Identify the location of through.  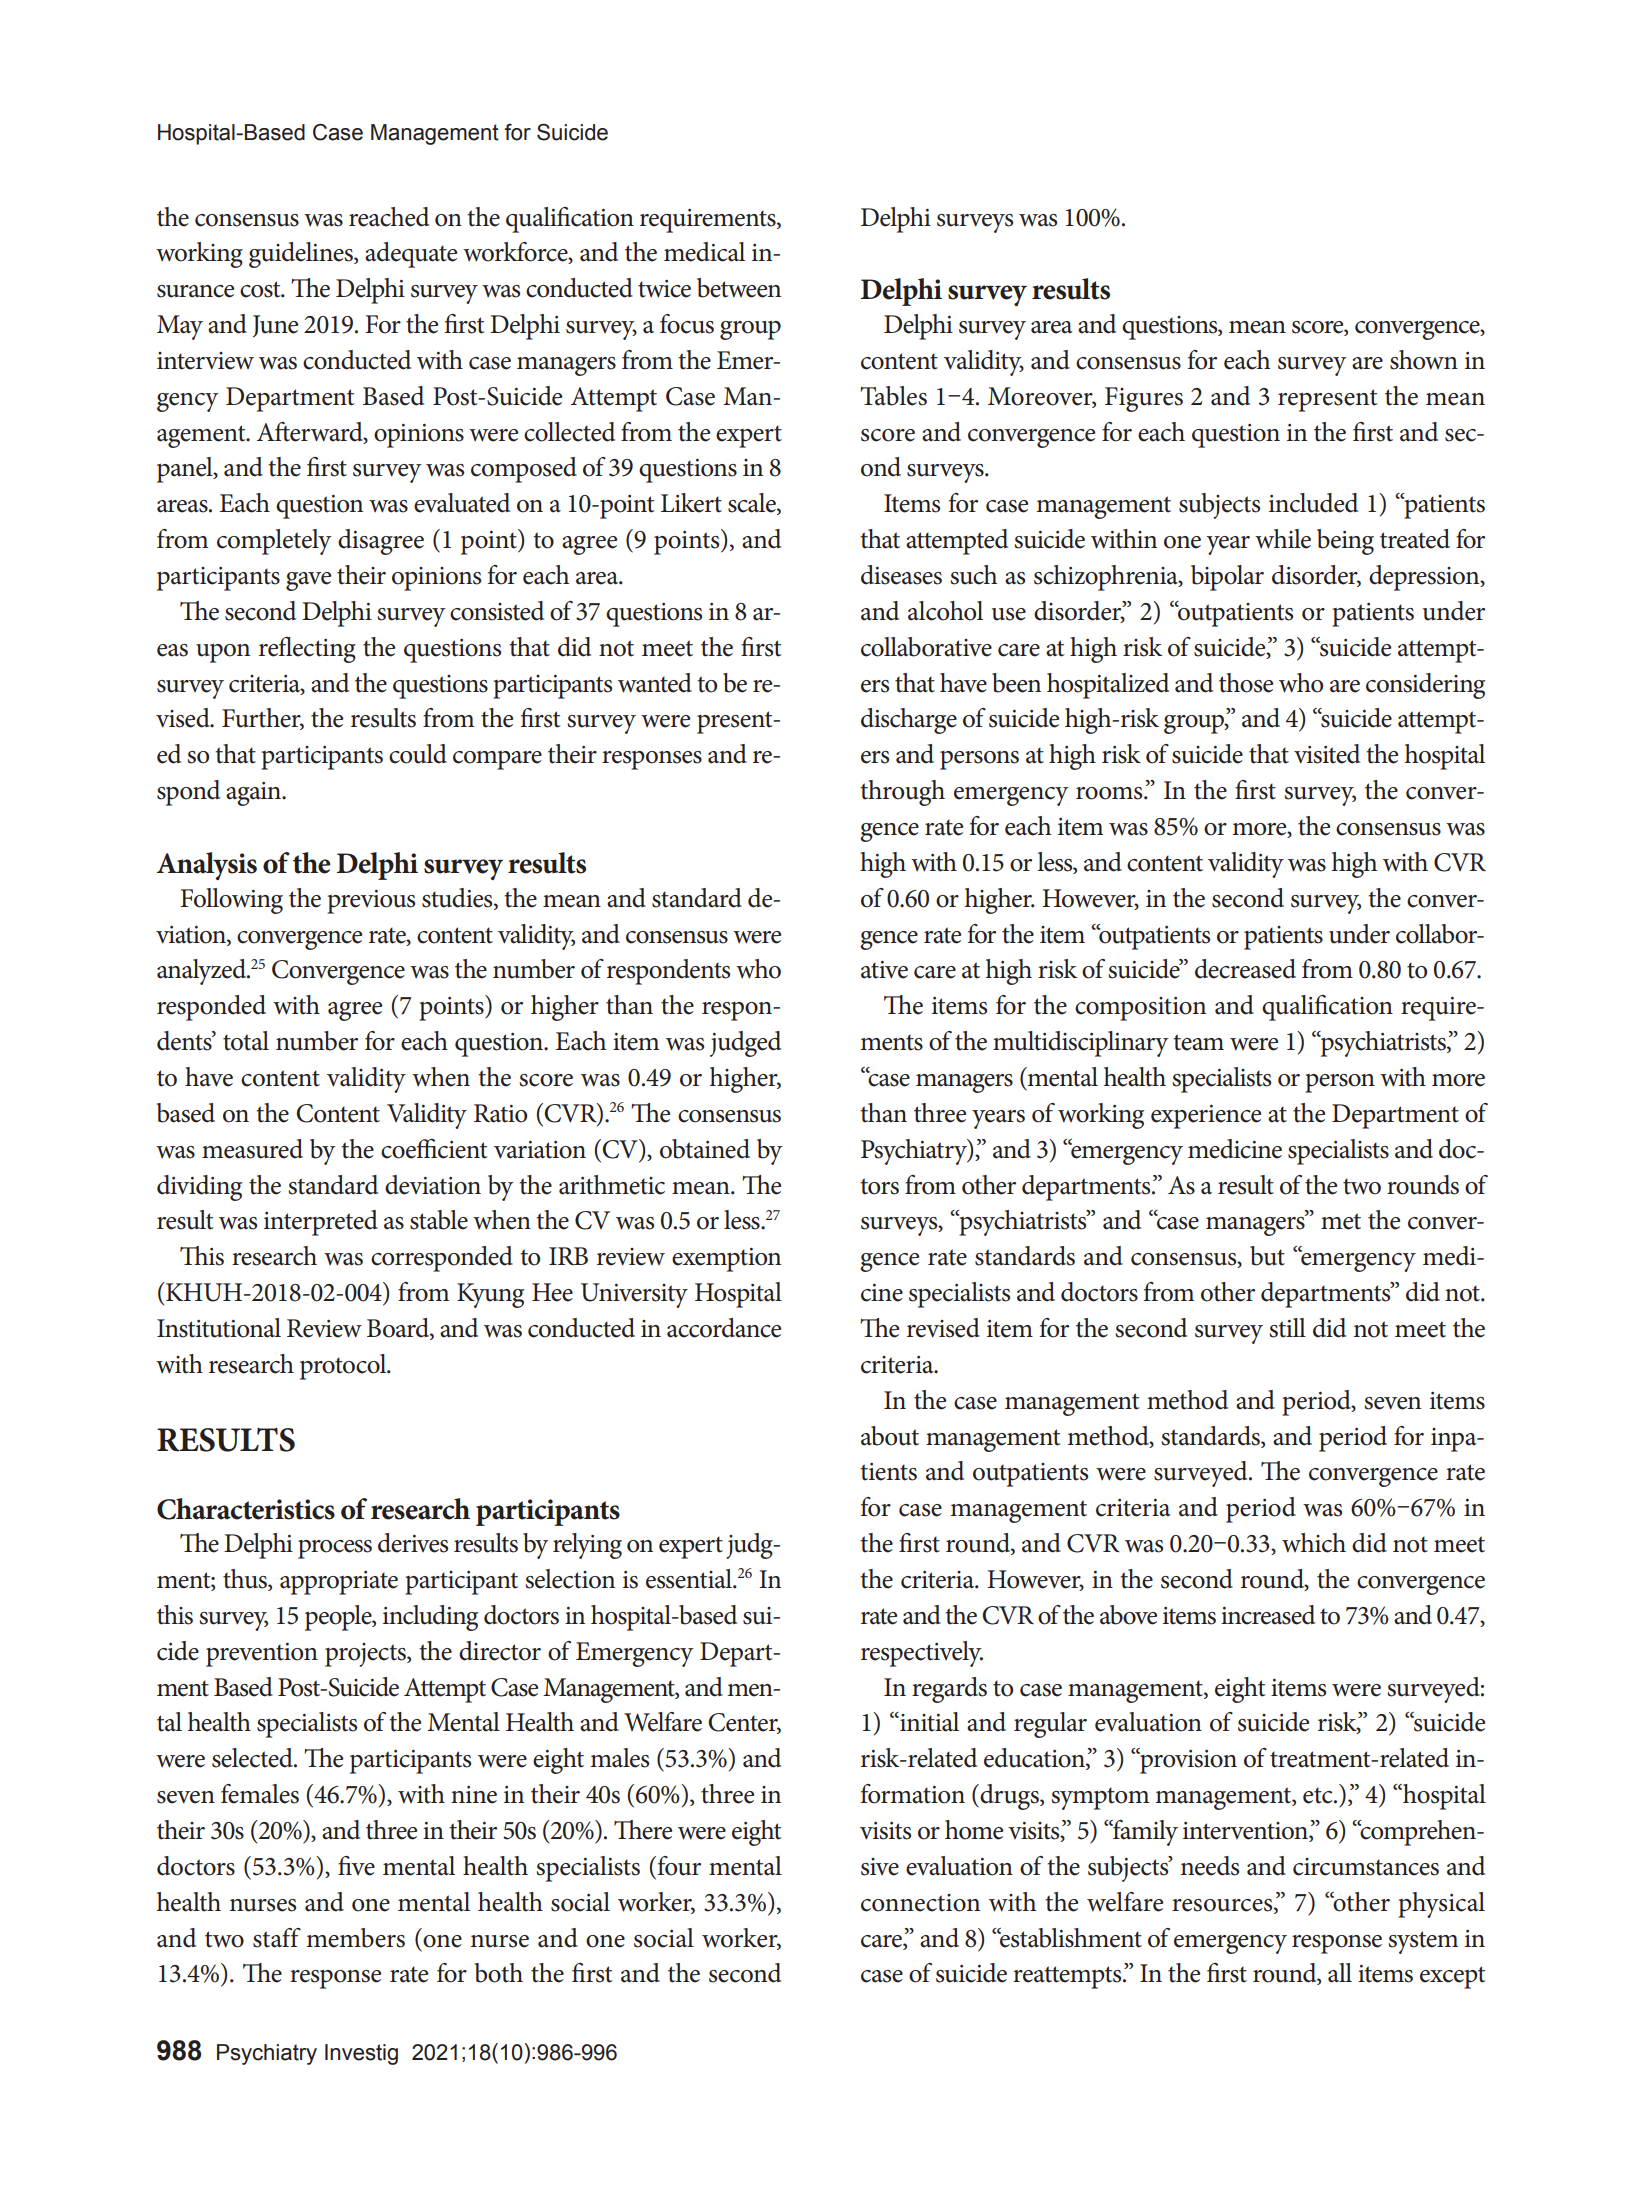
(902, 793).
